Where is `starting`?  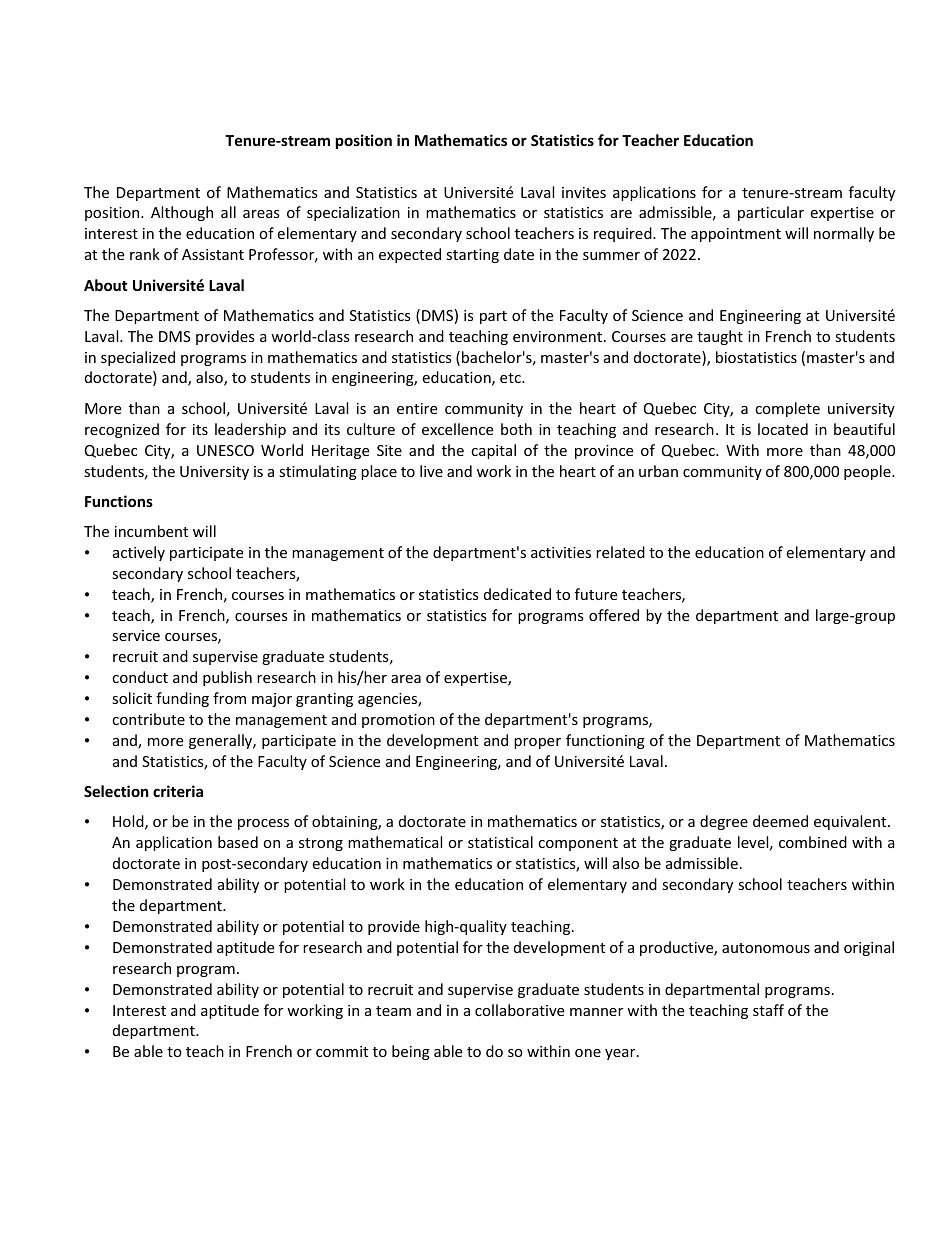 starting is located at coordinates (472, 256).
